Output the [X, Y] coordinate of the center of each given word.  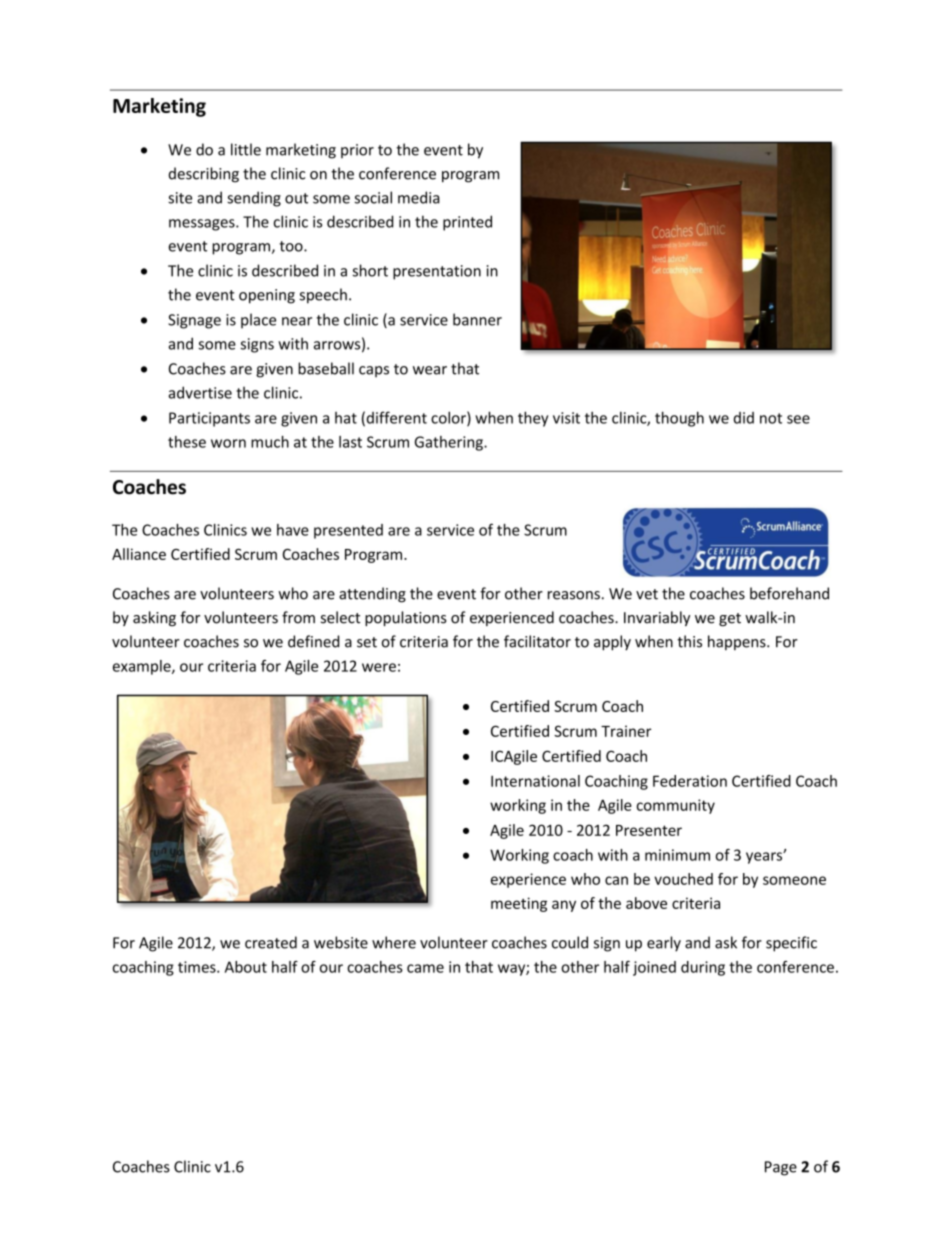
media [419, 197]
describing [204, 175]
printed [467, 223]
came [425, 968]
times [198, 967]
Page [781, 1168]
